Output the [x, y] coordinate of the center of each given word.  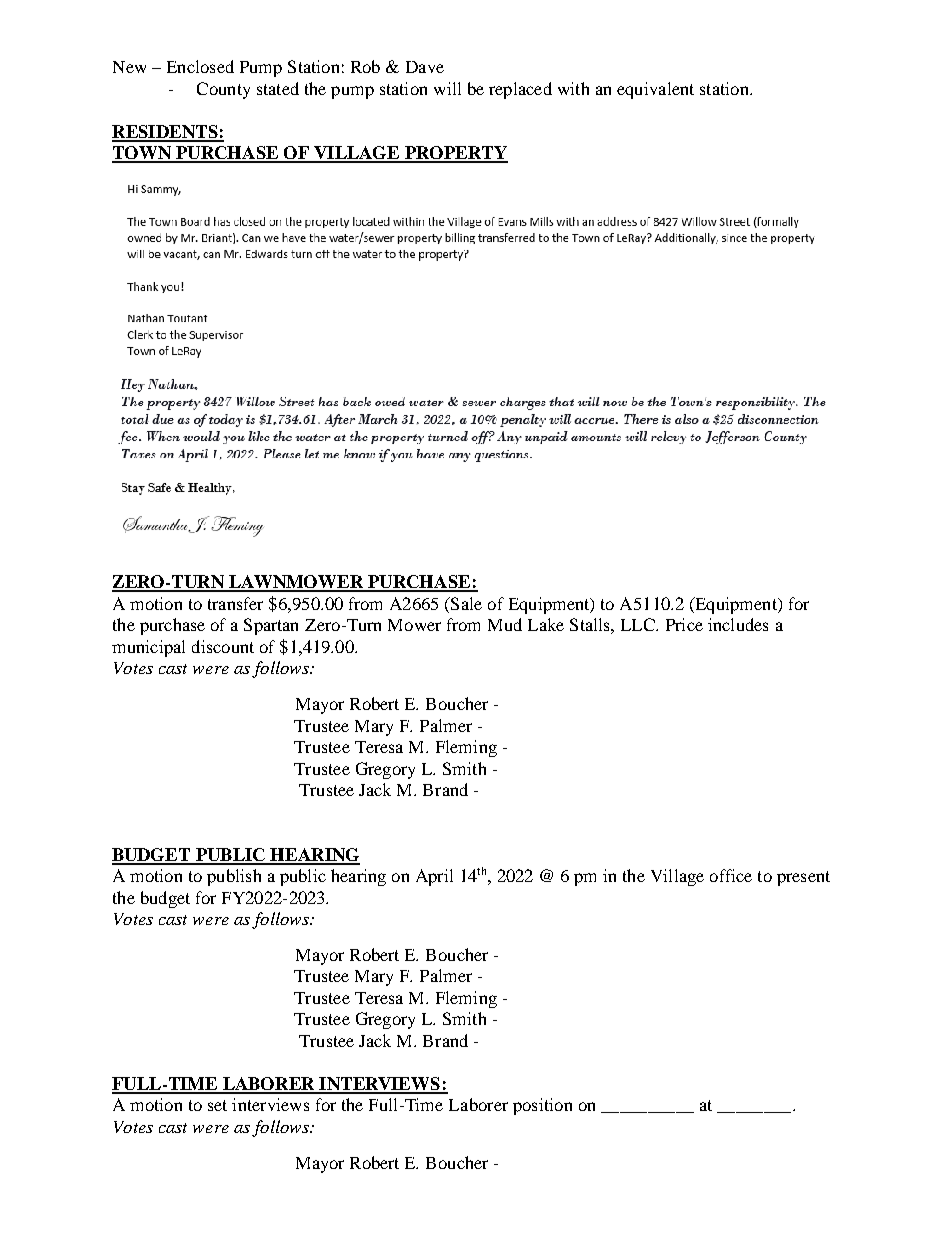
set [217, 1105]
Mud [505, 624]
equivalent [655, 90]
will [447, 88]
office [731, 875]
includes [738, 624]
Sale [465, 603]
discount [223, 646]
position [542, 1106]
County [223, 90]
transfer [235, 603]
